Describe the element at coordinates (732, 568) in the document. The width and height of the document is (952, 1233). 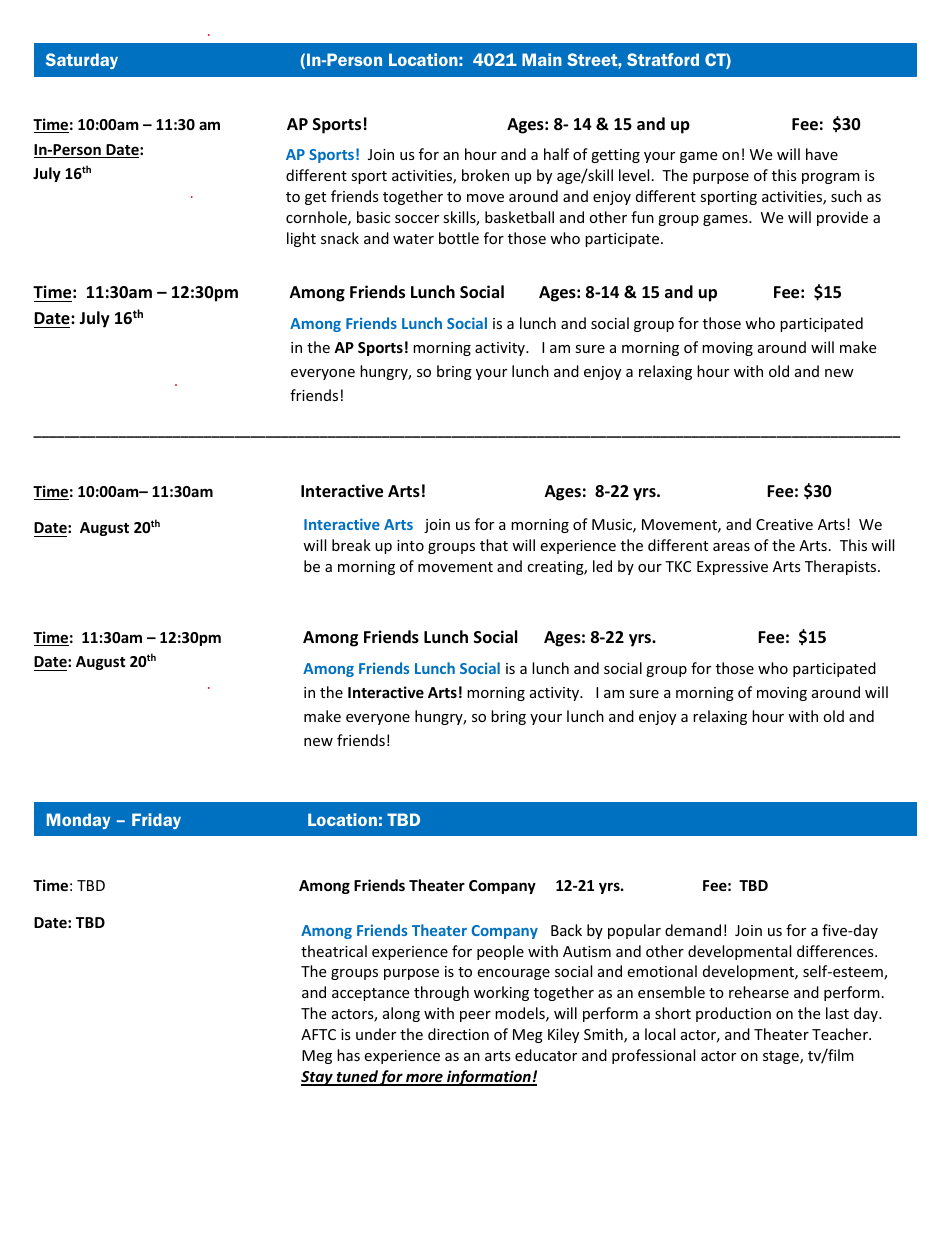
I see `Expressive` at that location.
